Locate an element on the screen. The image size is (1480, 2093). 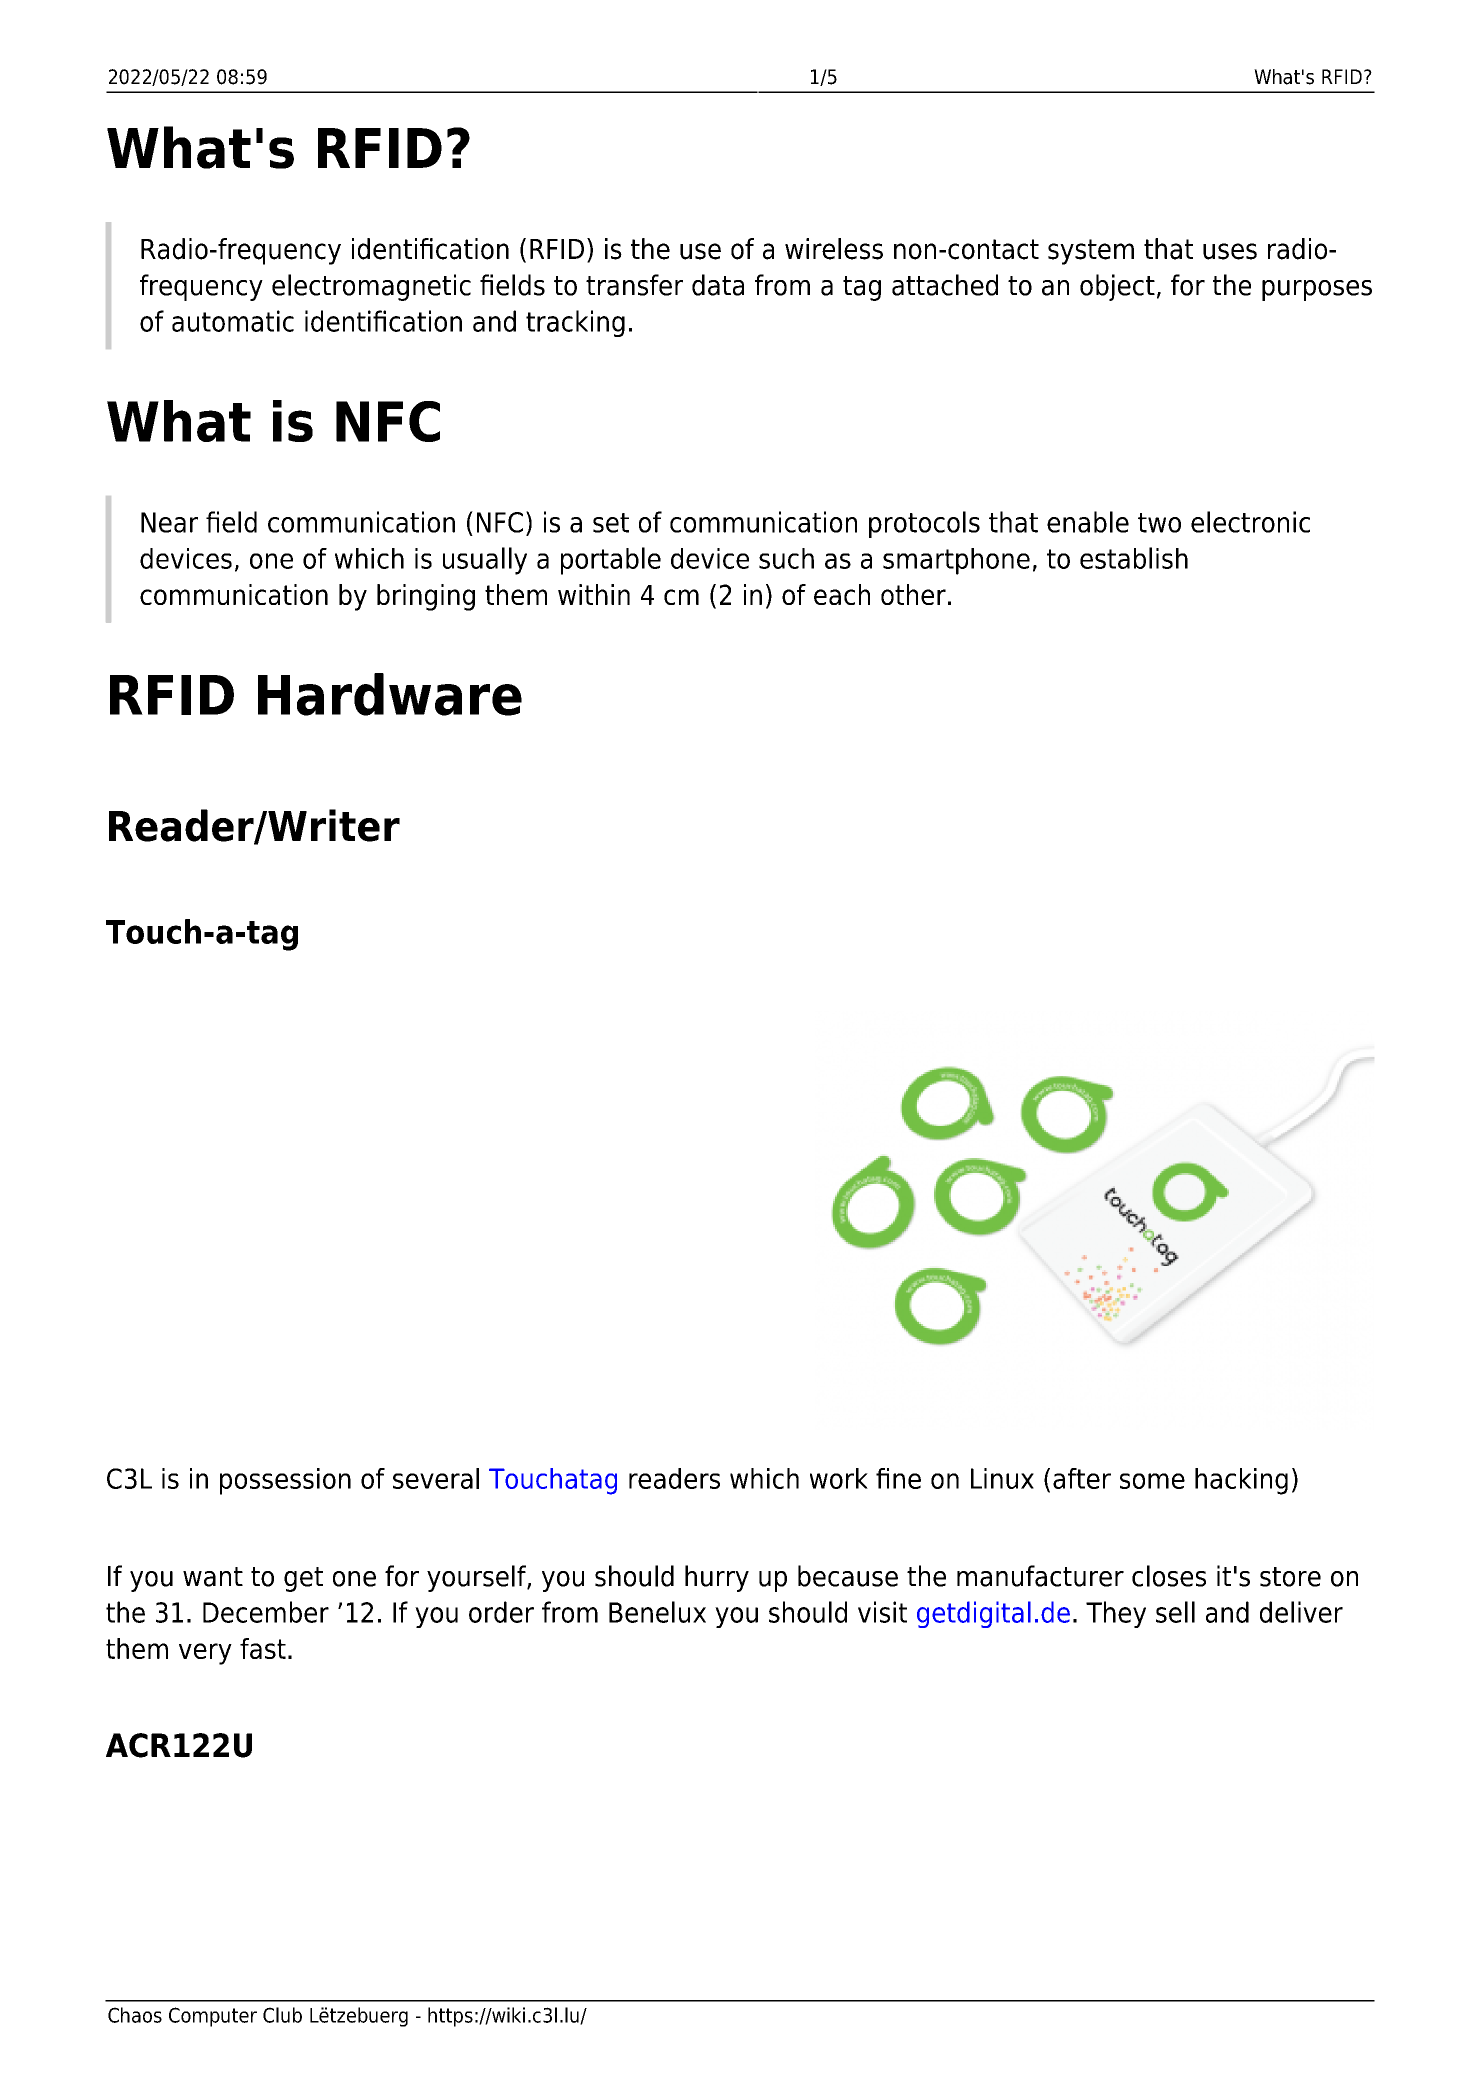
automatic is located at coordinates (233, 321).
